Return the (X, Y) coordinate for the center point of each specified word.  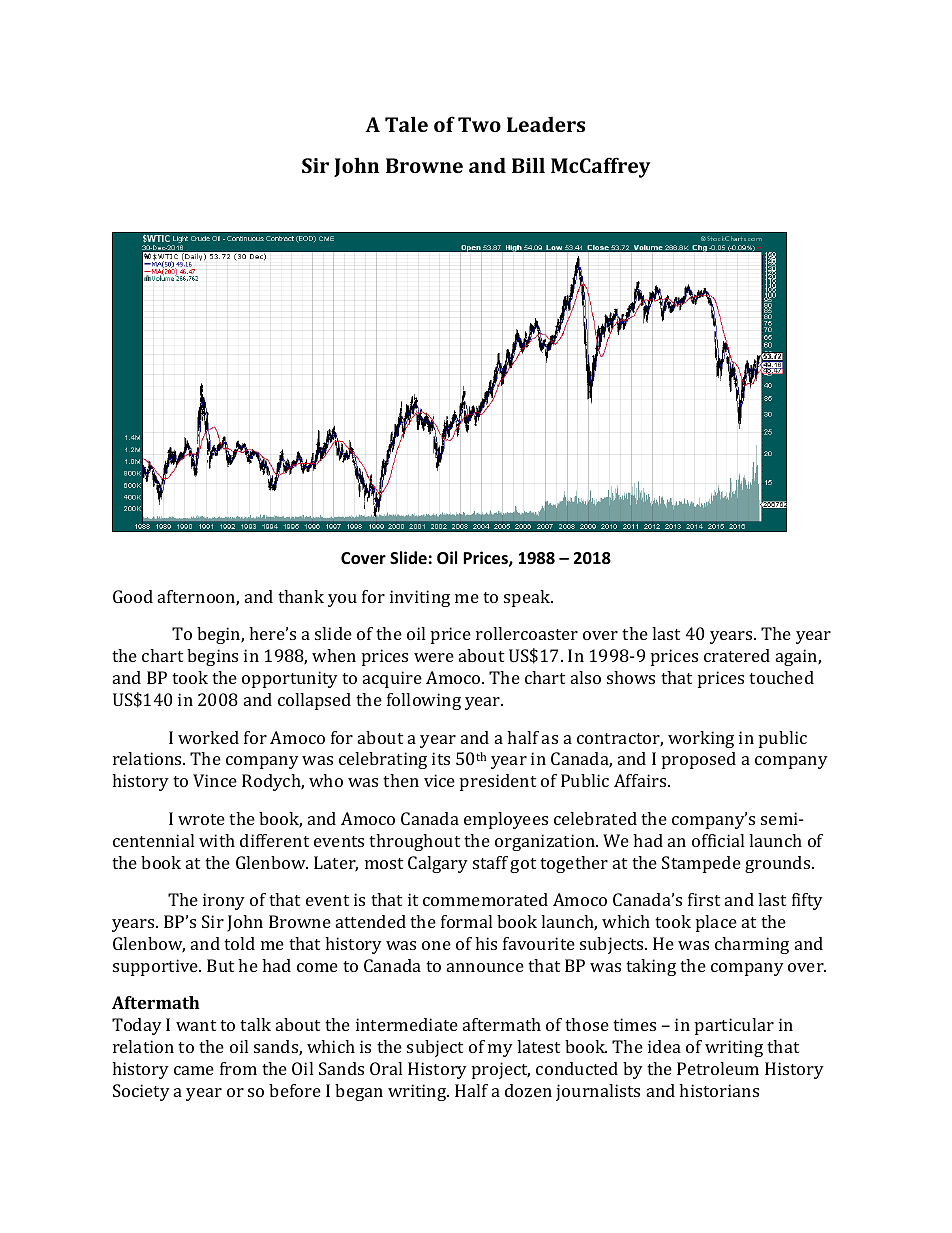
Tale (406, 124)
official (718, 840)
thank (301, 596)
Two (479, 124)
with (217, 840)
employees (506, 820)
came (194, 1070)
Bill (528, 165)
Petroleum (718, 1068)
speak (528, 598)
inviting (420, 598)
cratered (737, 655)
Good (133, 596)
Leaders (546, 124)
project (501, 1070)
